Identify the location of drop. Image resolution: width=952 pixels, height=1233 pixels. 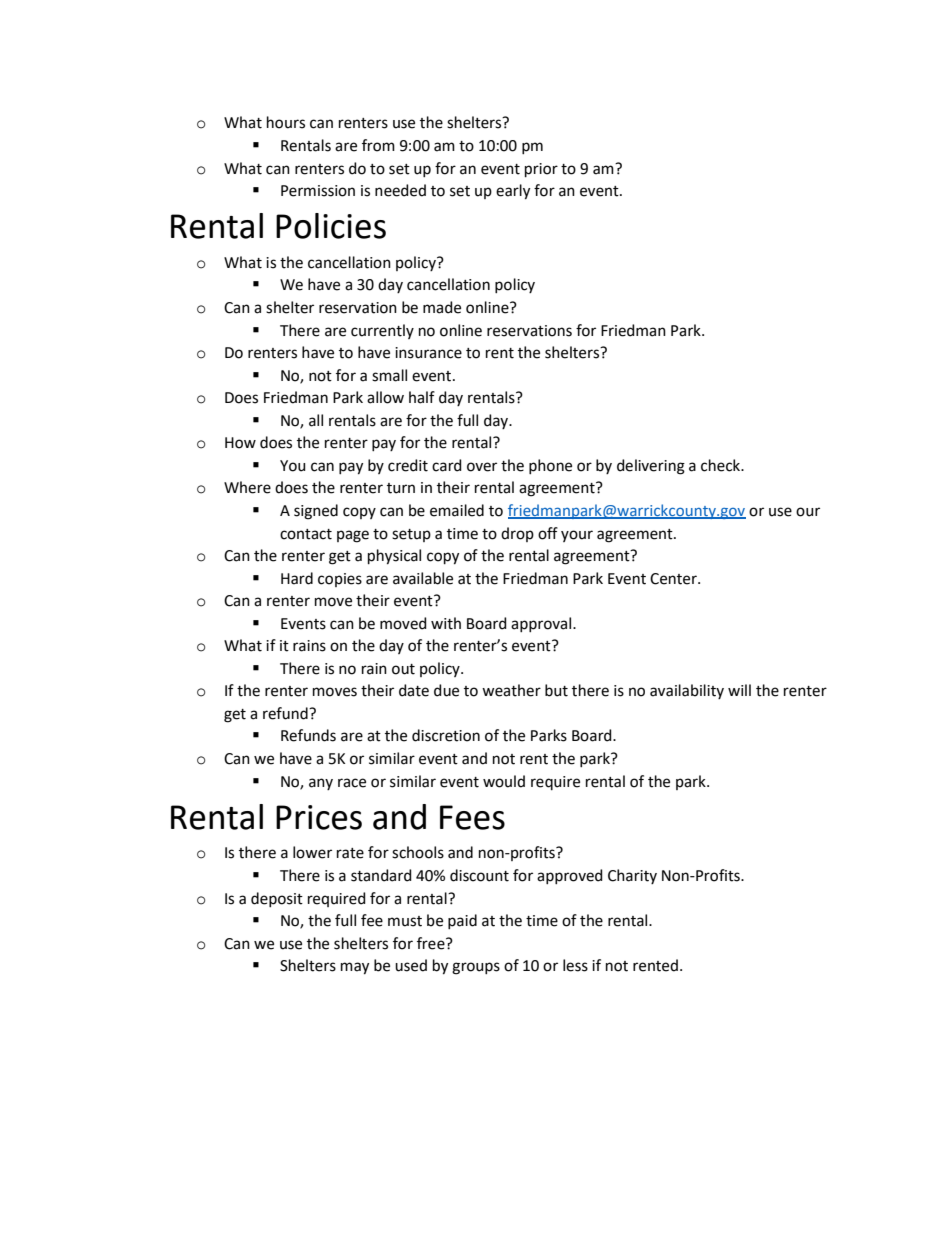
(517, 534).
